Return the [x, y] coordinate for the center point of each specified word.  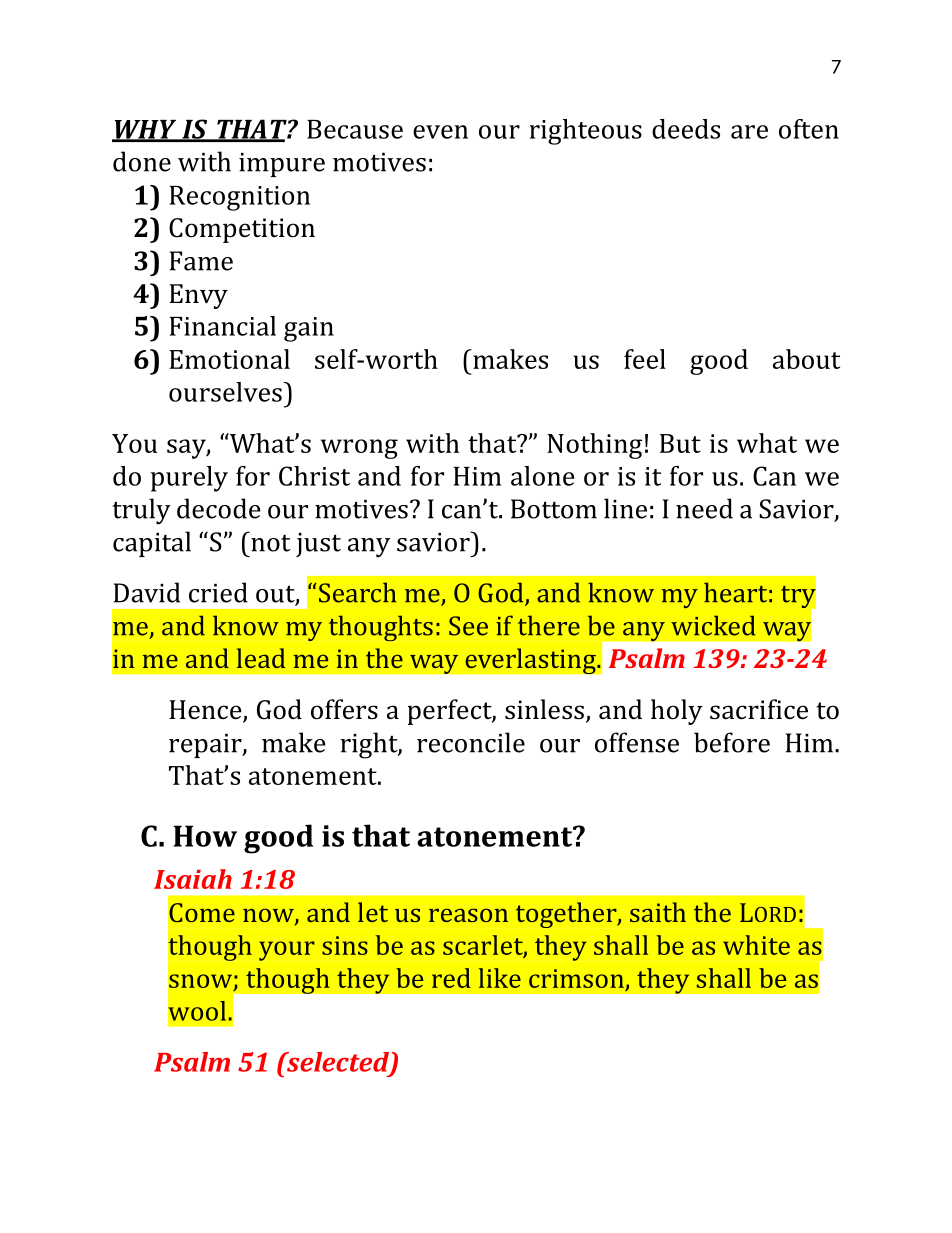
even [440, 132]
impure [282, 165]
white [756, 945]
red [451, 978]
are [749, 132]
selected [338, 1063]
